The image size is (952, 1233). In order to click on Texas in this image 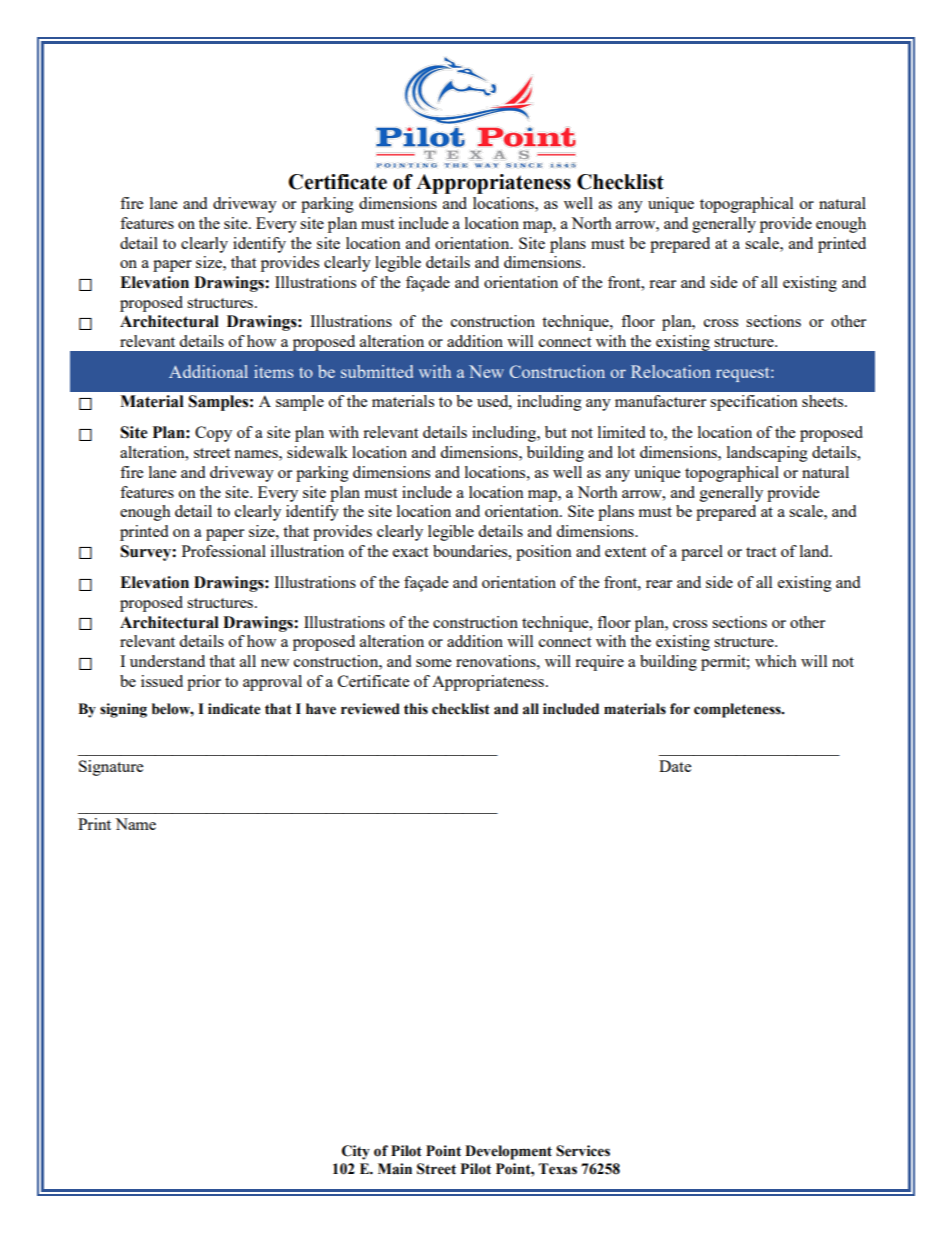, I will do `click(557, 1169)`.
